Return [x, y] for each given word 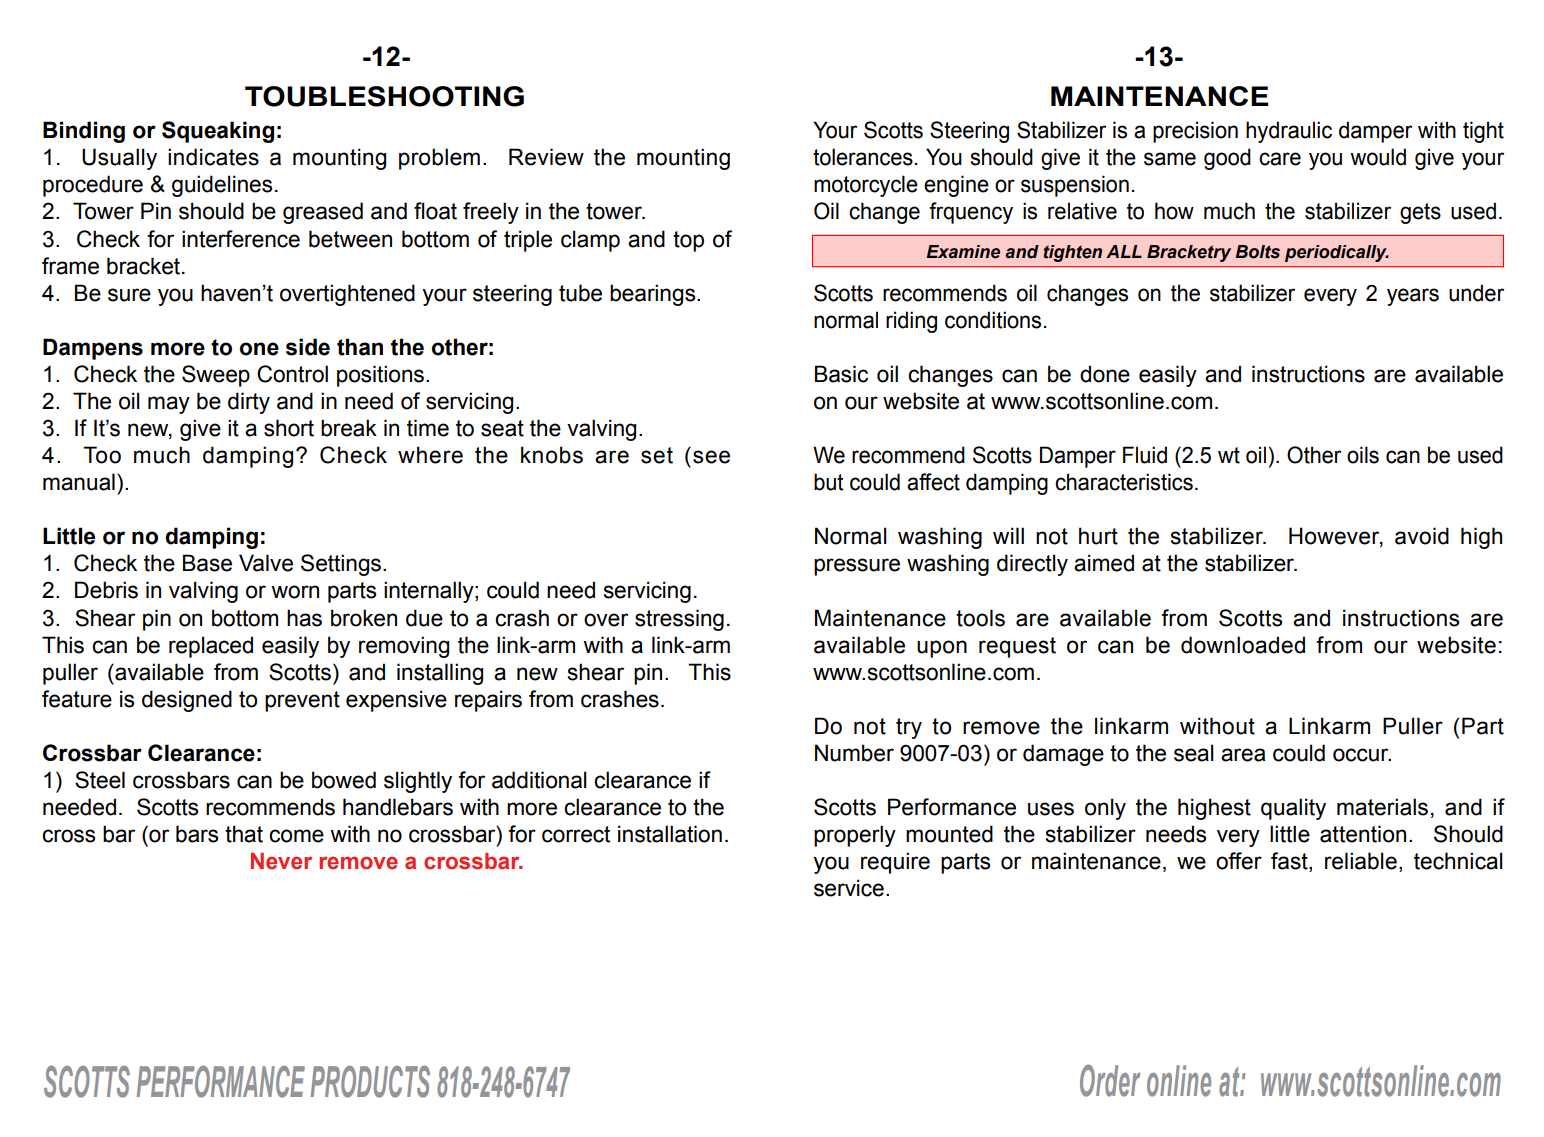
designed [187, 701]
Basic [841, 374]
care [1280, 159]
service [849, 888]
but [829, 482]
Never [281, 861]
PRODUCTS [370, 1081]
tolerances [863, 157]
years [1413, 297]
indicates [213, 157]
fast [1290, 862]
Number [854, 753]
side [308, 347]
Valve [266, 563]
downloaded [1243, 645]
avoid [1422, 536]
